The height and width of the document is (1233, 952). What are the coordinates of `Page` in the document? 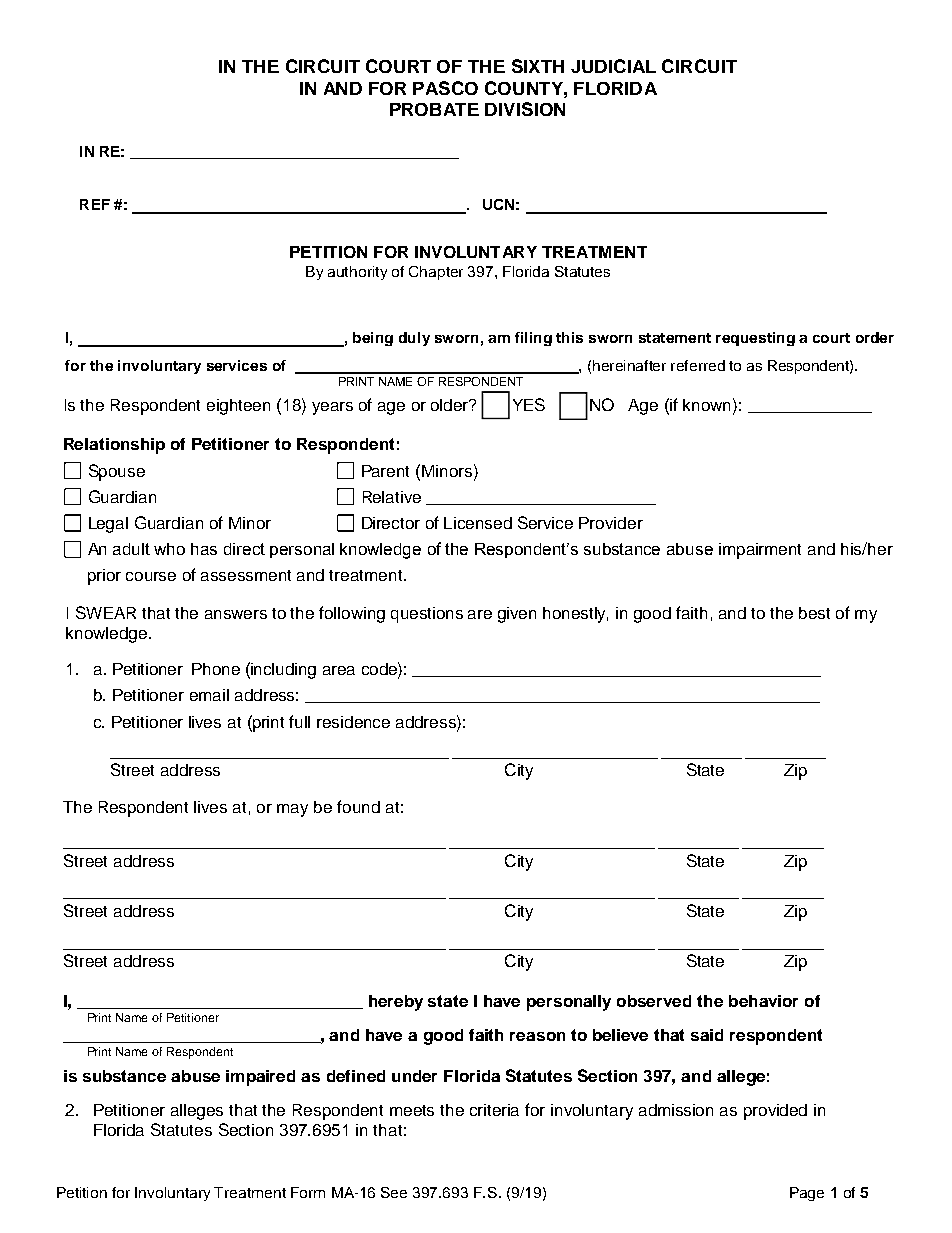 It's located at (807, 1194).
